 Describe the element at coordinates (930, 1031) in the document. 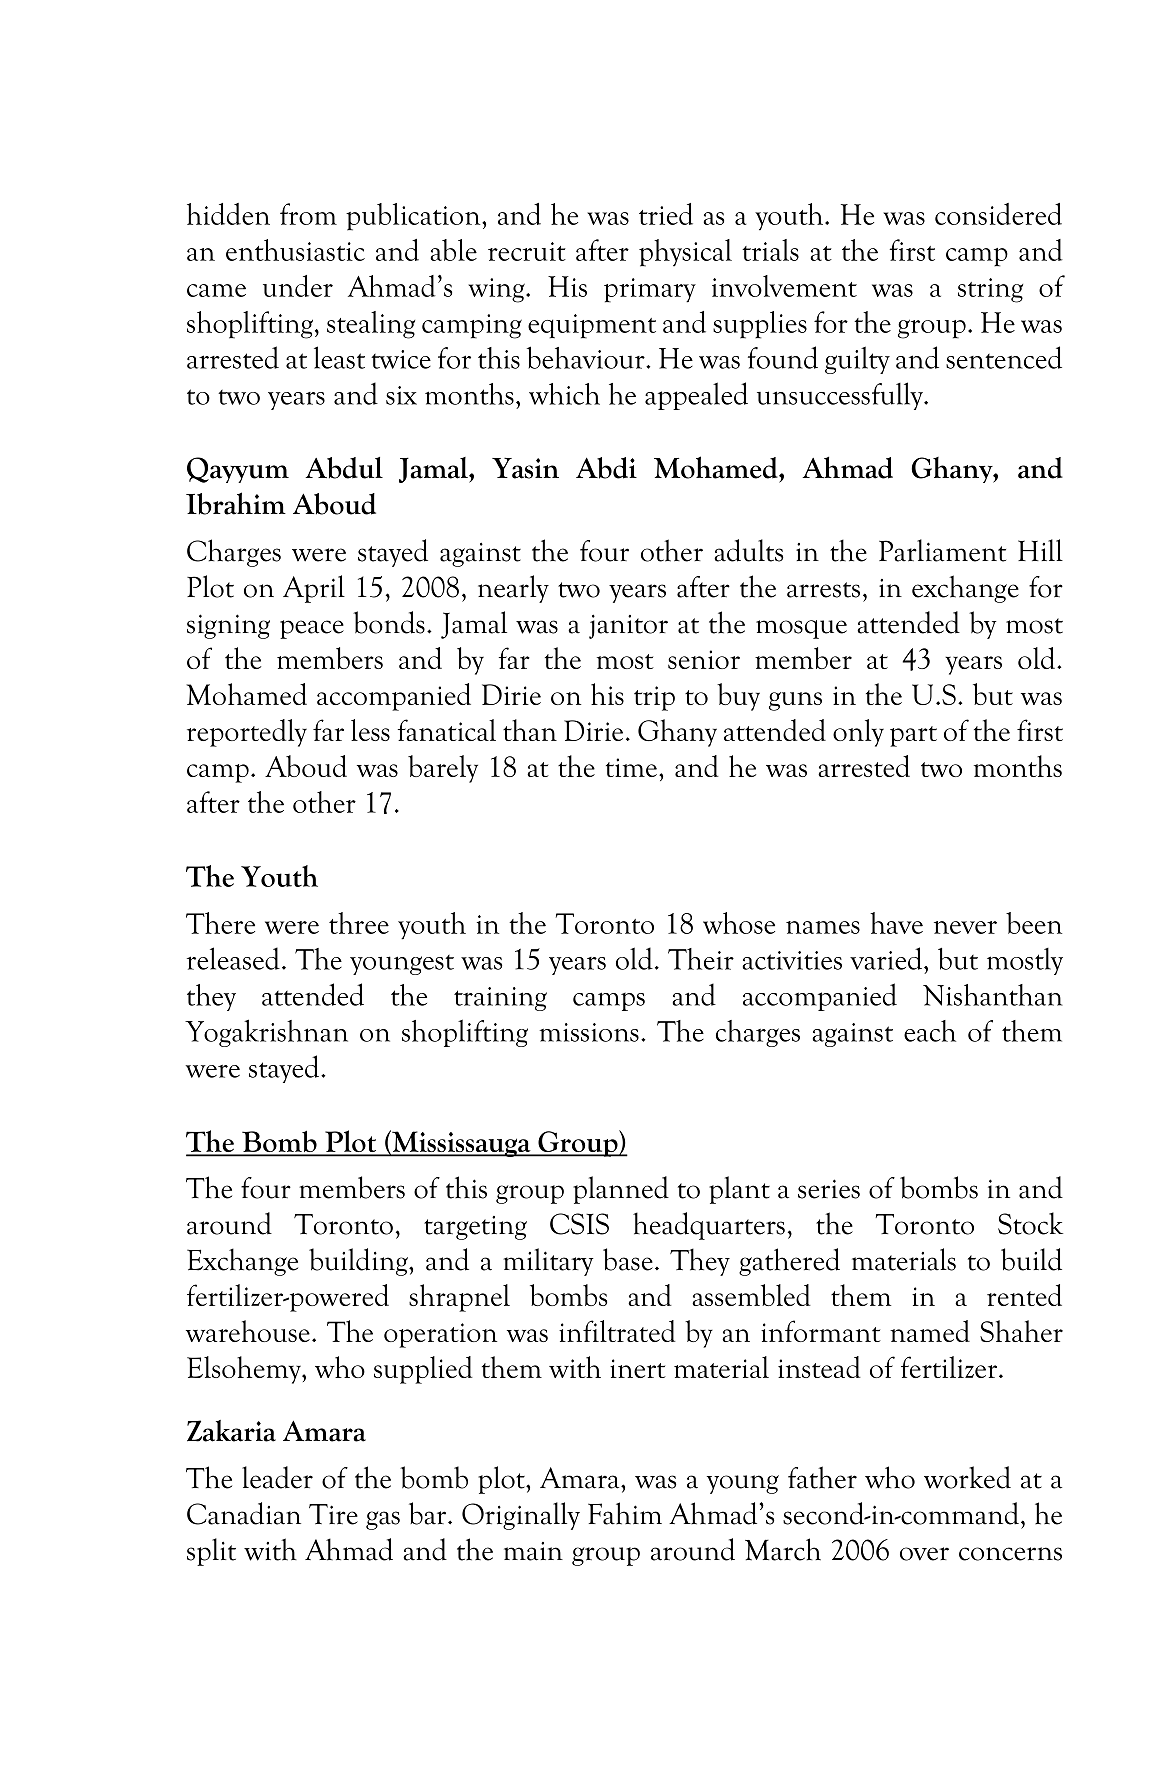

I see `each` at that location.
